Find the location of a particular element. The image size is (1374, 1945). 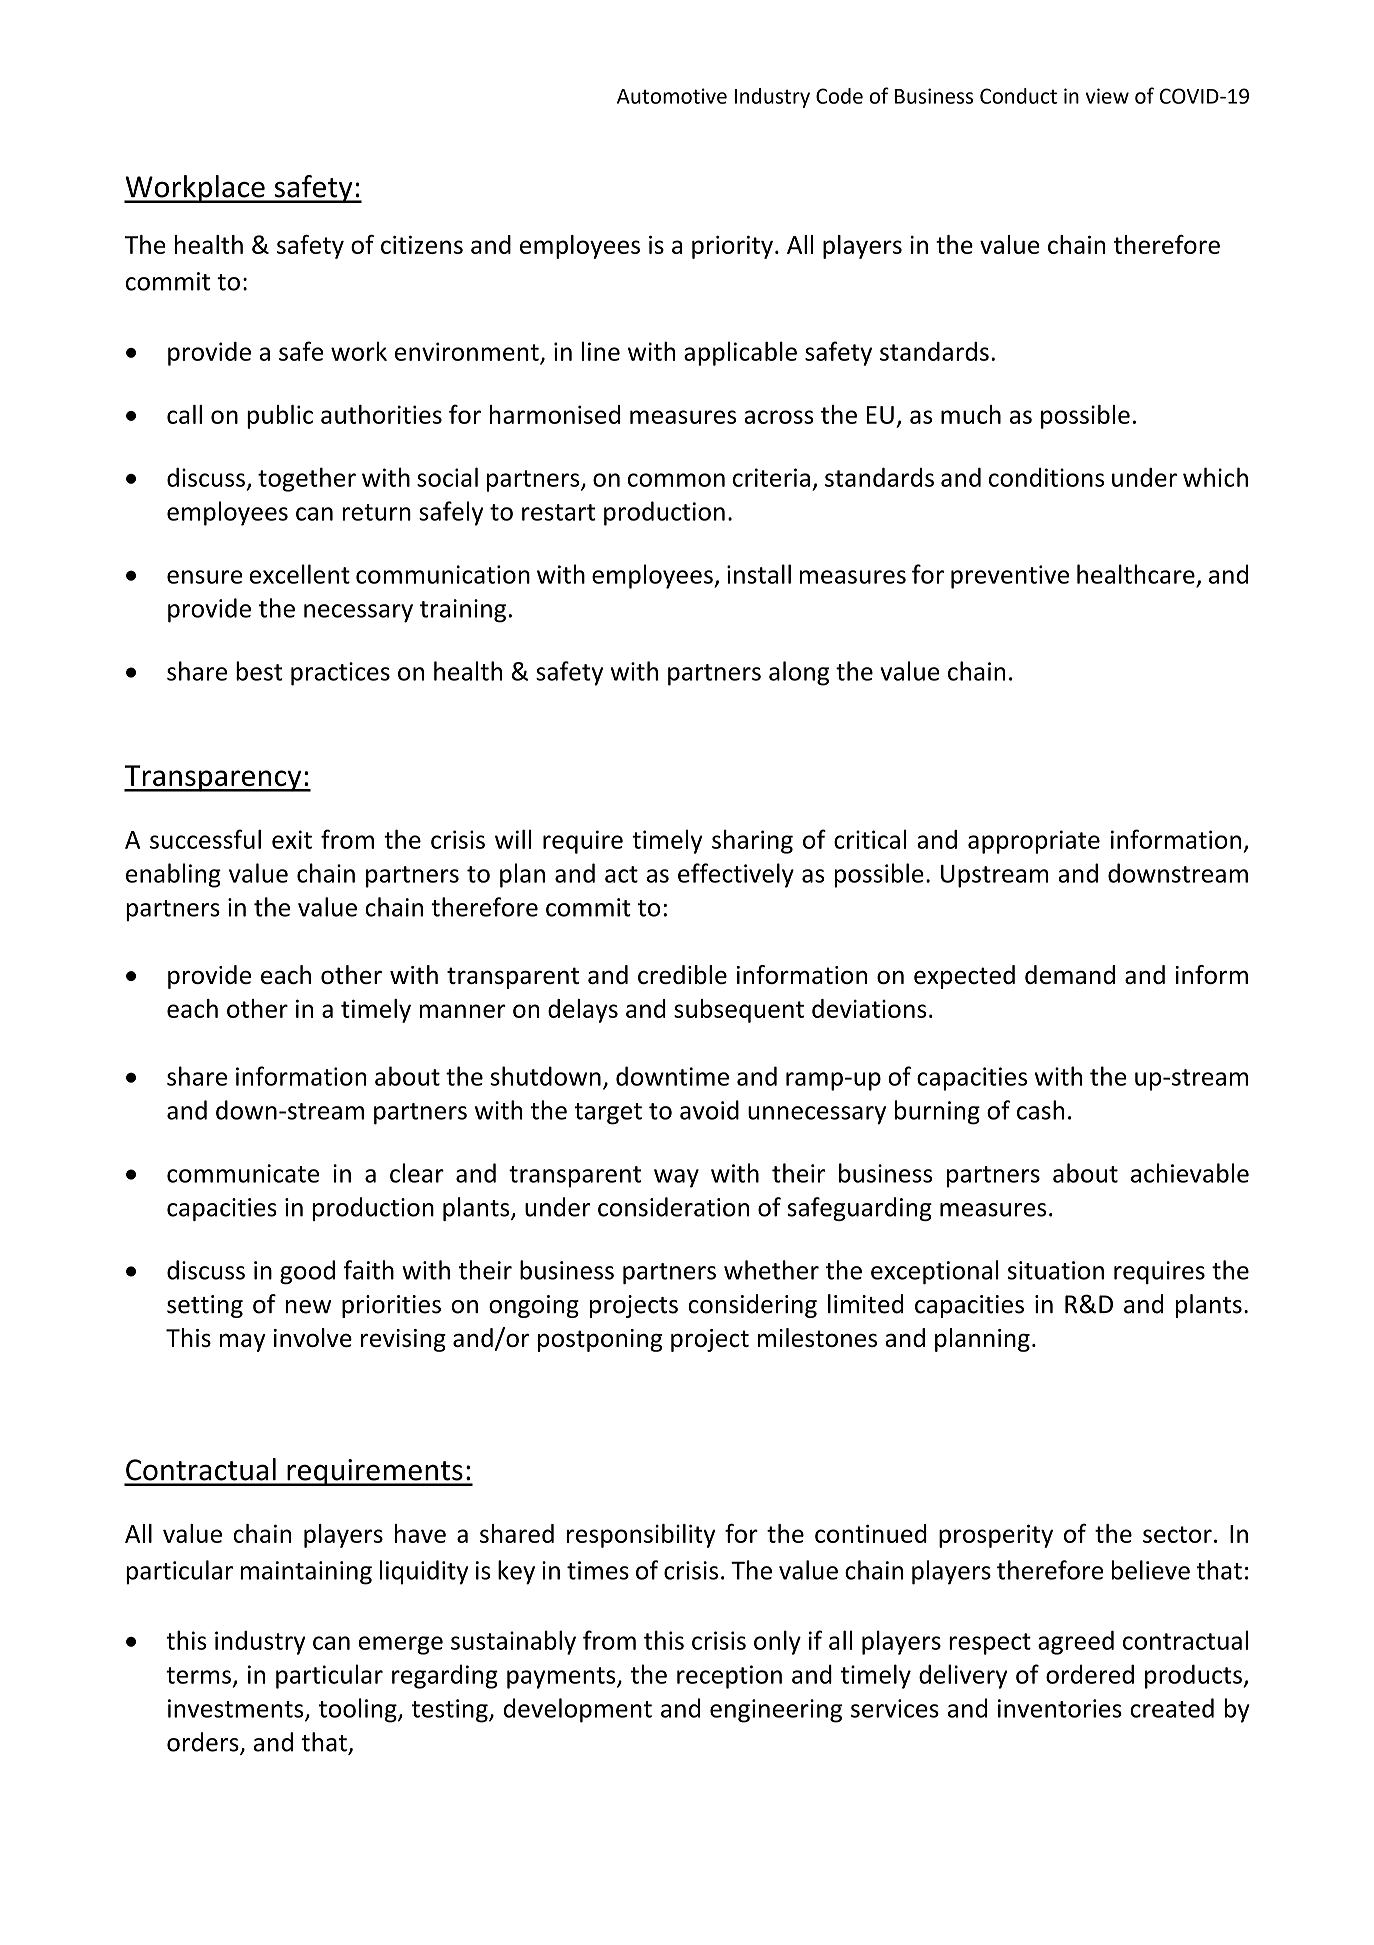

sharing is located at coordinates (752, 841).
